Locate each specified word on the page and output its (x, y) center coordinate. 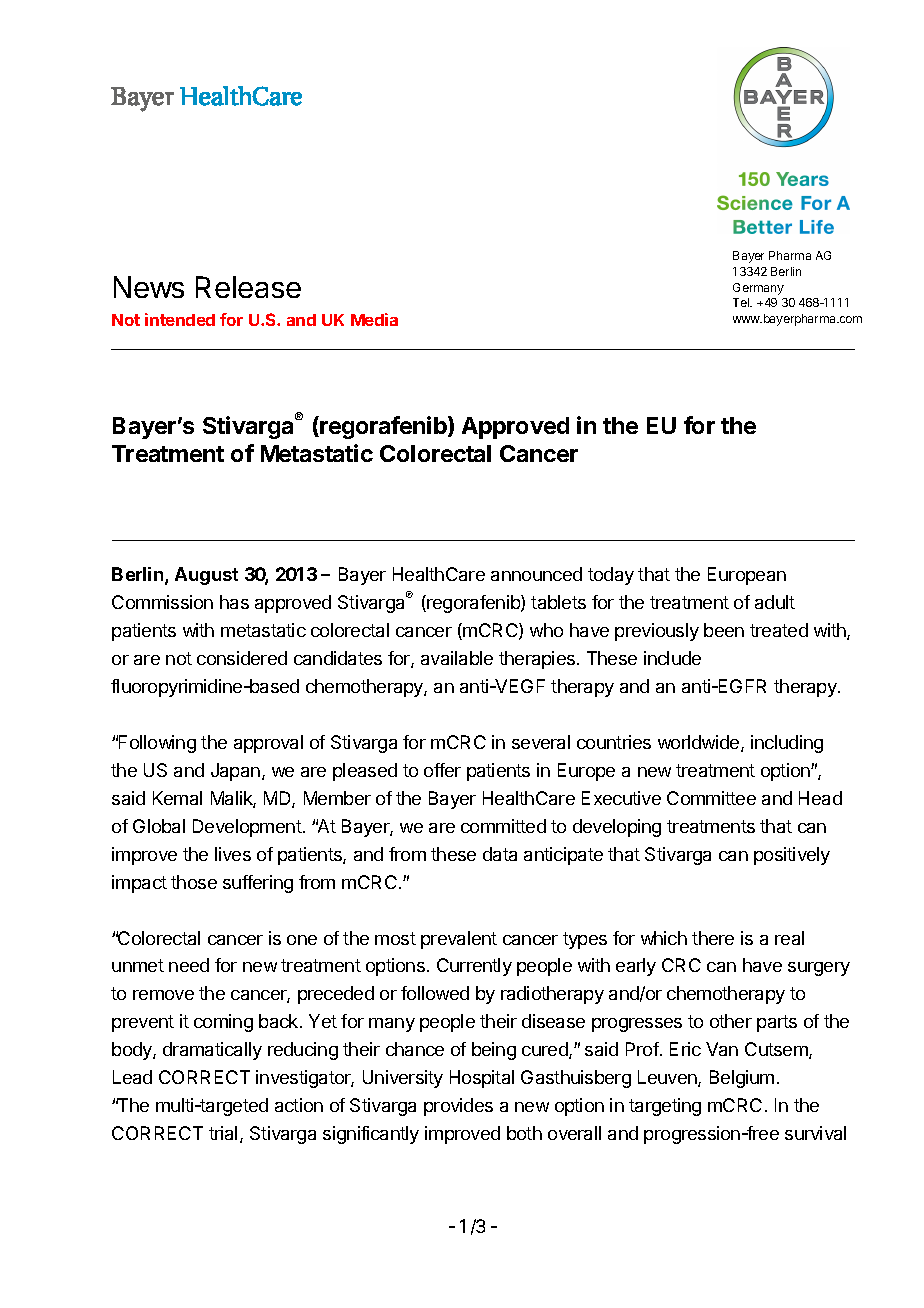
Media (374, 319)
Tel (742, 302)
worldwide (700, 743)
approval (268, 744)
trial (223, 1133)
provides (458, 1107)
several (541, 742)
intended (180, 319)
